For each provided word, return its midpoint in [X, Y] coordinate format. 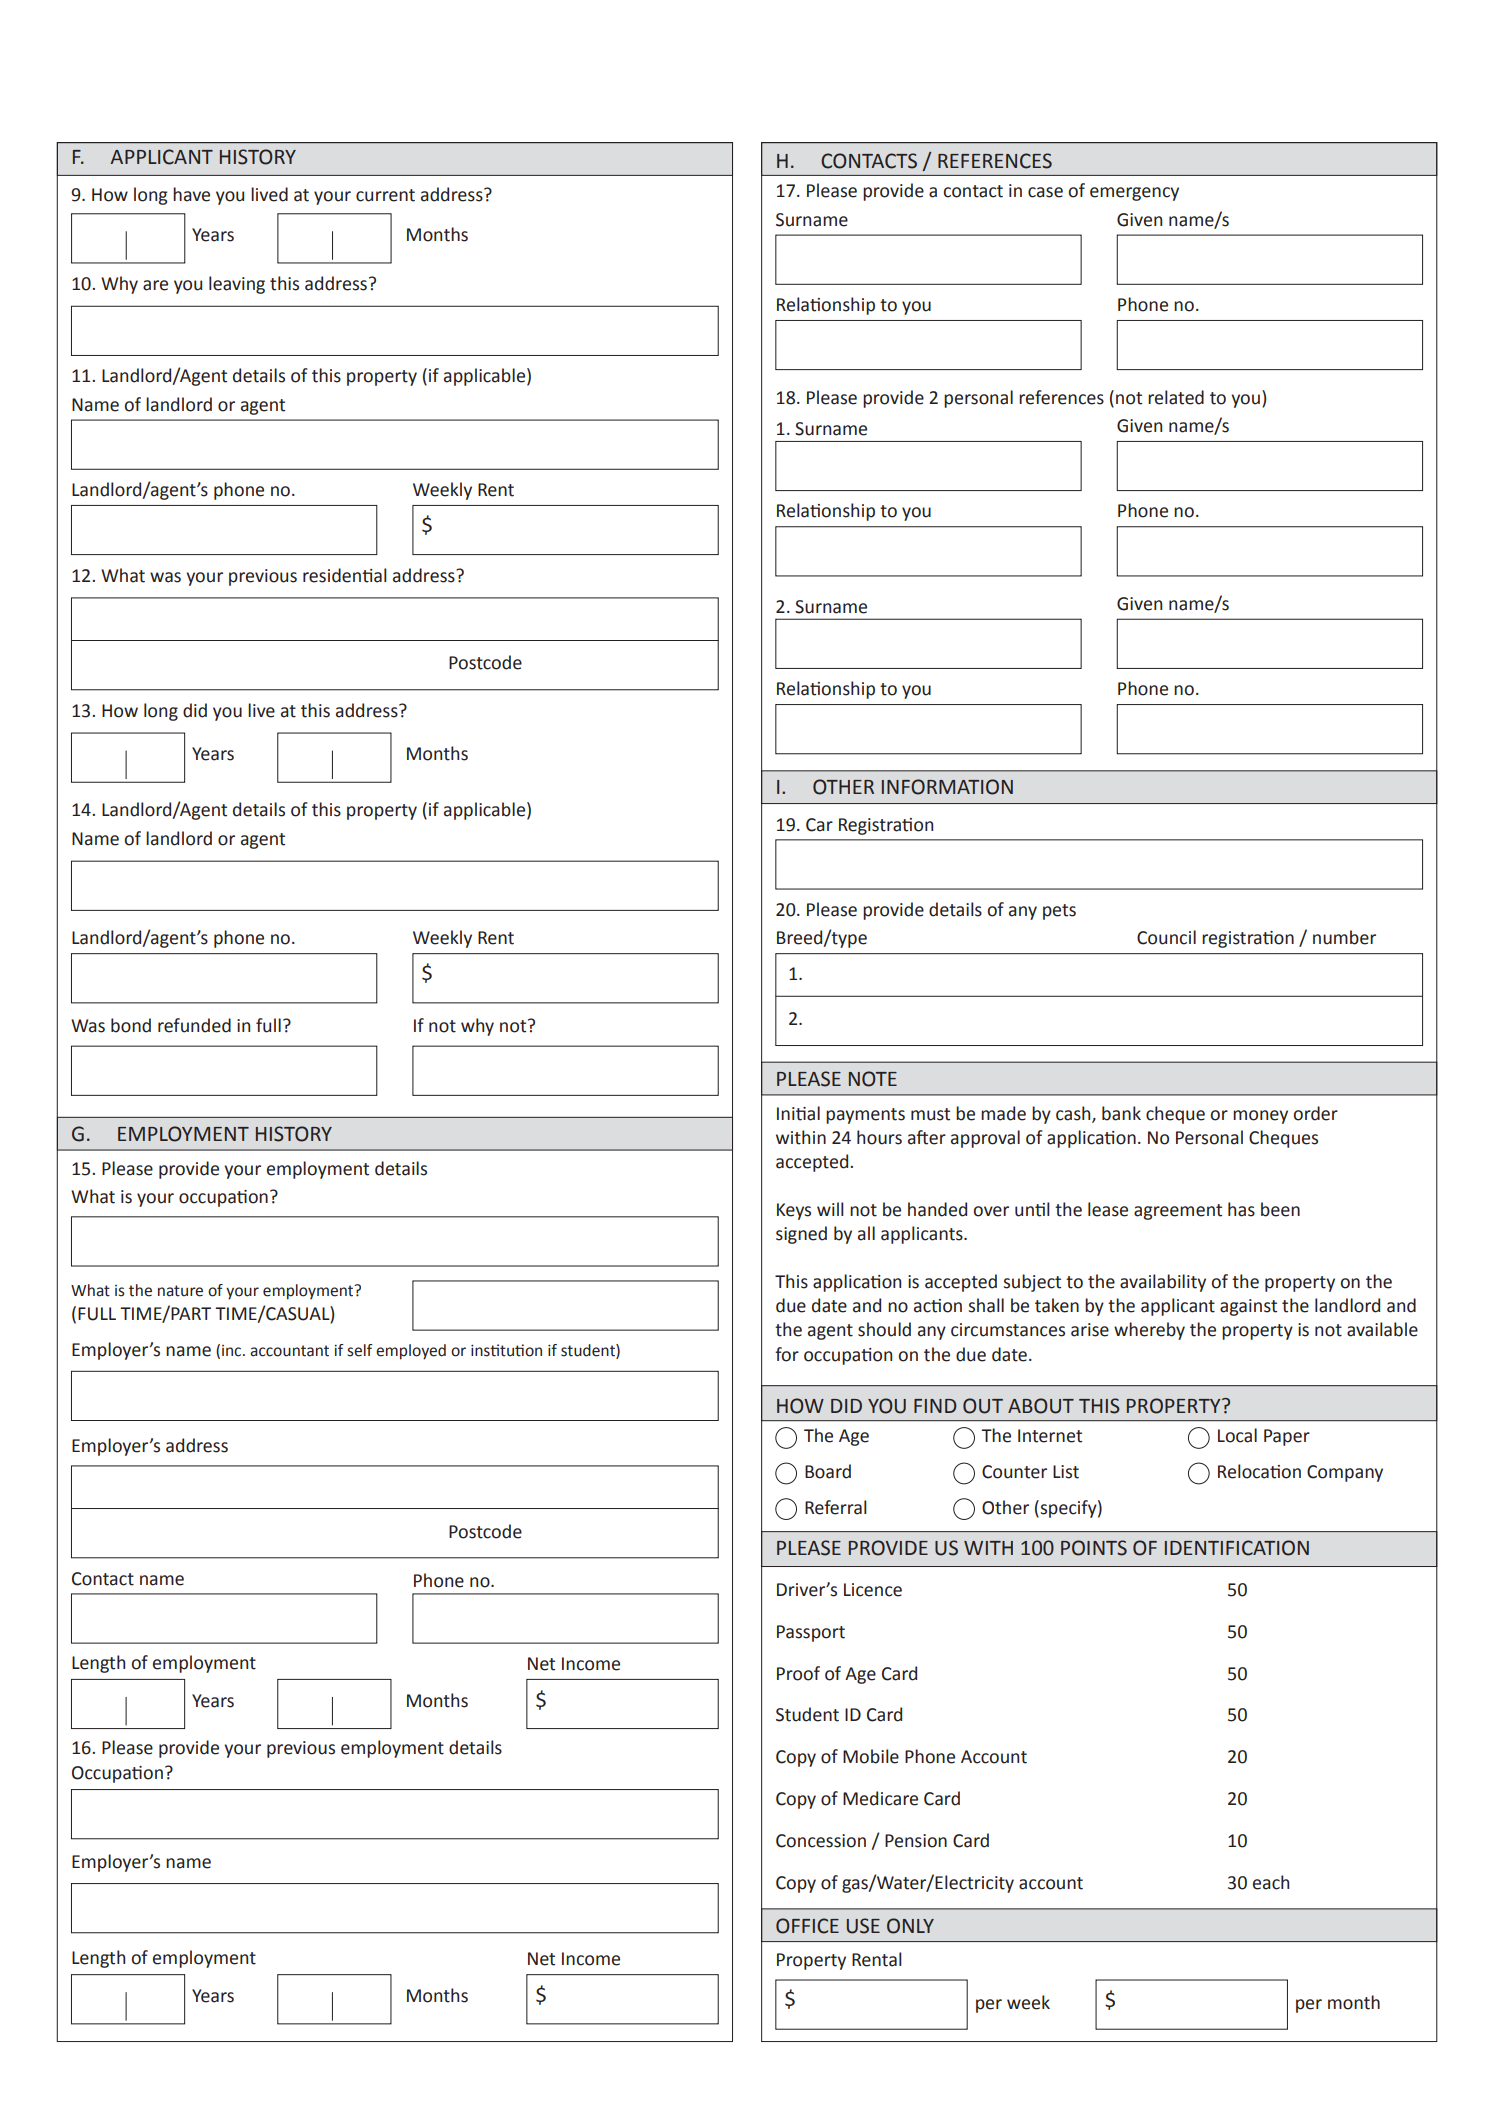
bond [131, 1025]
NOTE [873, 1079]
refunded [194, 1025]
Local [1237, 1435]
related [1176, 397]
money [1260, 1117]
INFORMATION [947, 787]
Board [828, 1471]
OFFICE [807, 1926]
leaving [237, 285]
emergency [1134, 194]
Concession [821, 1841]
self [360, 1350]
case [1045, 192]
